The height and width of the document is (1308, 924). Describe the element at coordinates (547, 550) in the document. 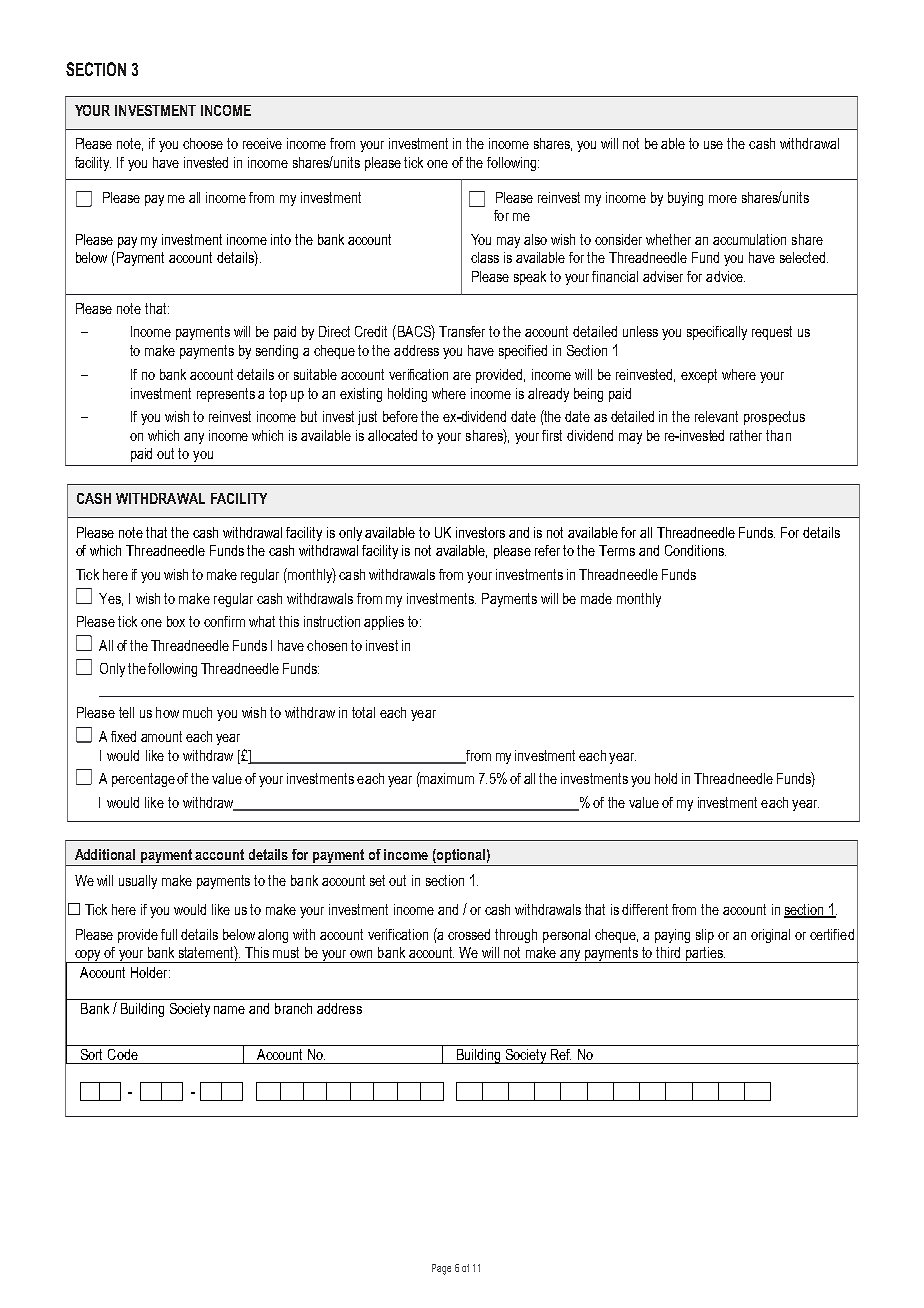

I see `refer` at that location.
